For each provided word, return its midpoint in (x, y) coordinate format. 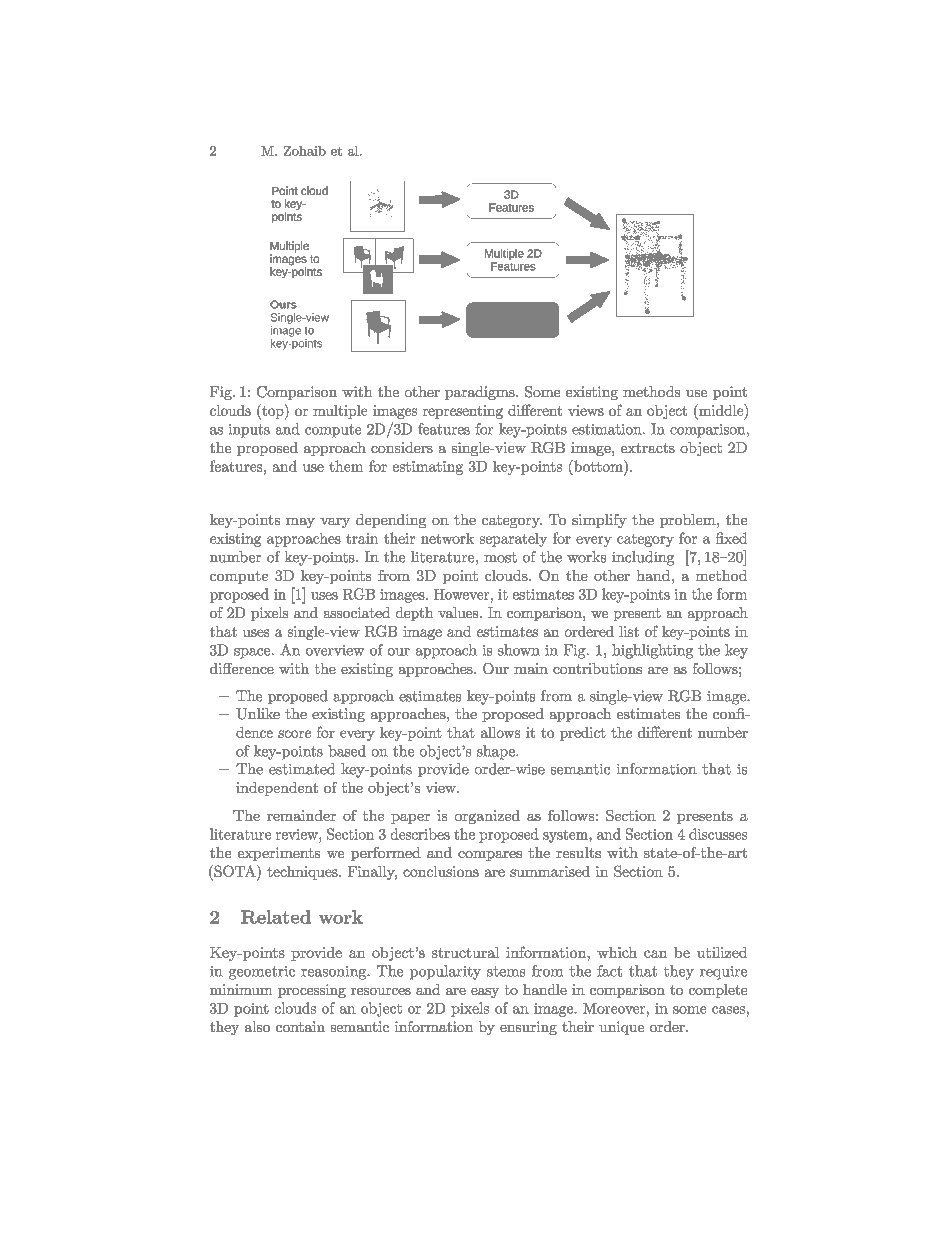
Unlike (258, 714)
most (500, 557)
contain (300, 1026)
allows (500, 732)
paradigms (481, 393)
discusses (718, 834)
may (300, 523)
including (643, 558)
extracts (648, 448)
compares (490, 856)
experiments (279, 854)
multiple (340, 412)
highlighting (652, 651)
